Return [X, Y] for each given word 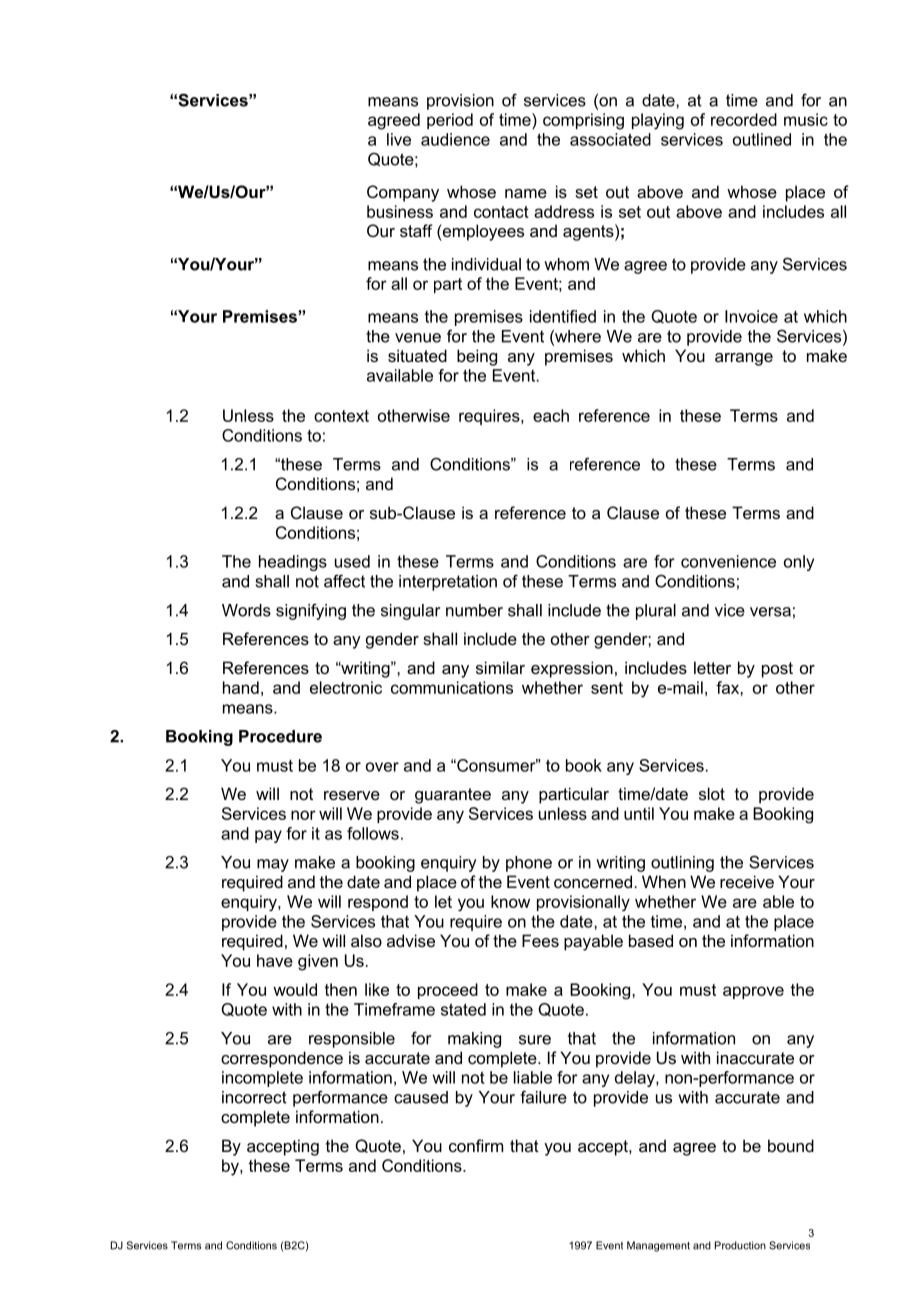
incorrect [254, 1097]
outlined [762, 139]
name [526, 193]
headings [293, 563]
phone [529, 864]
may [273, 865]
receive [747, 881]
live [399, 139]
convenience [728, 561]
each [551, 415]
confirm [476, 1145]
